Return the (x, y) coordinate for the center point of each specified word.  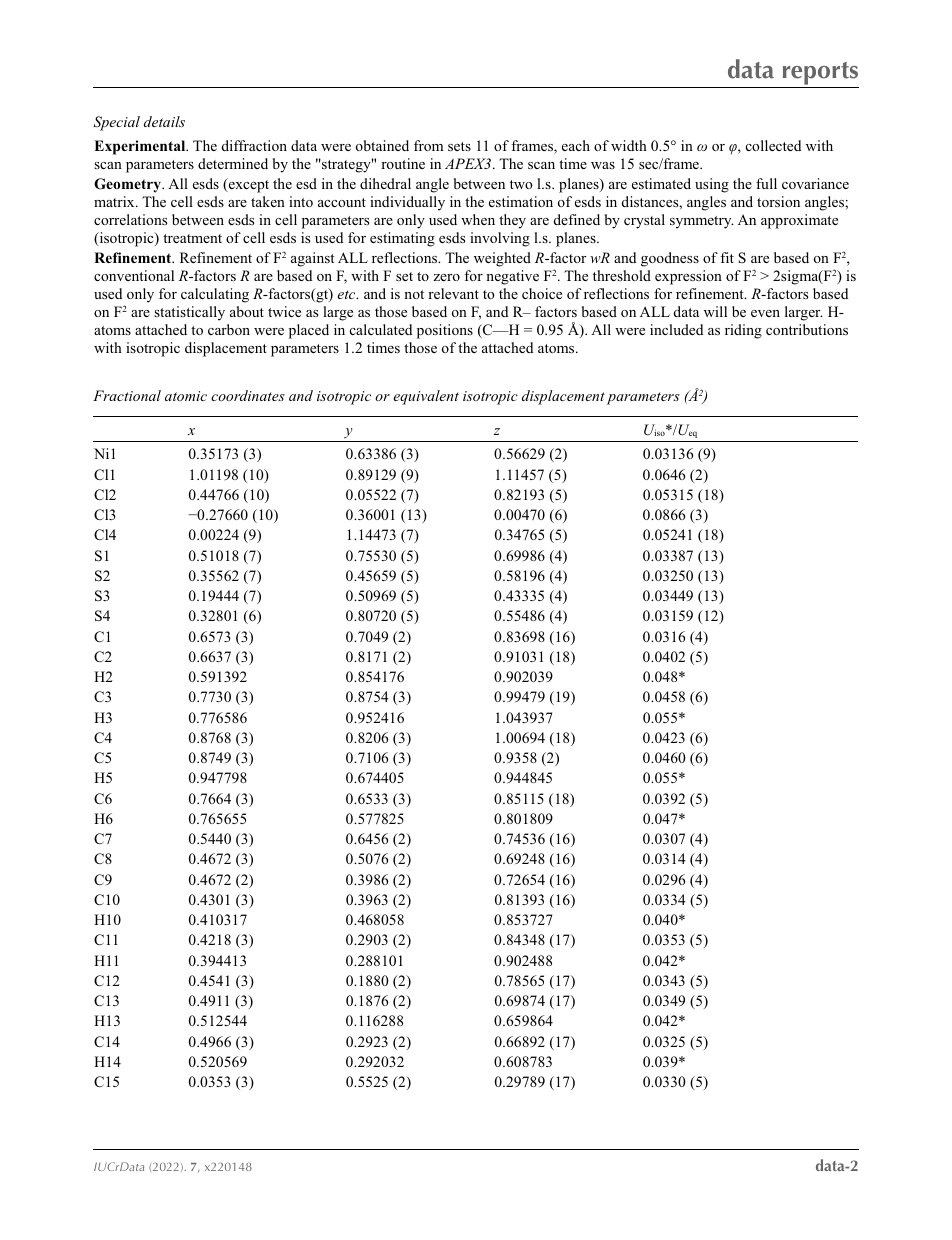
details (164, 121)
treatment (192, 238)
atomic (186, 396)
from (428, 145)
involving (500, 239)
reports (819, 75)
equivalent (426, 397)
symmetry (701, 222)
